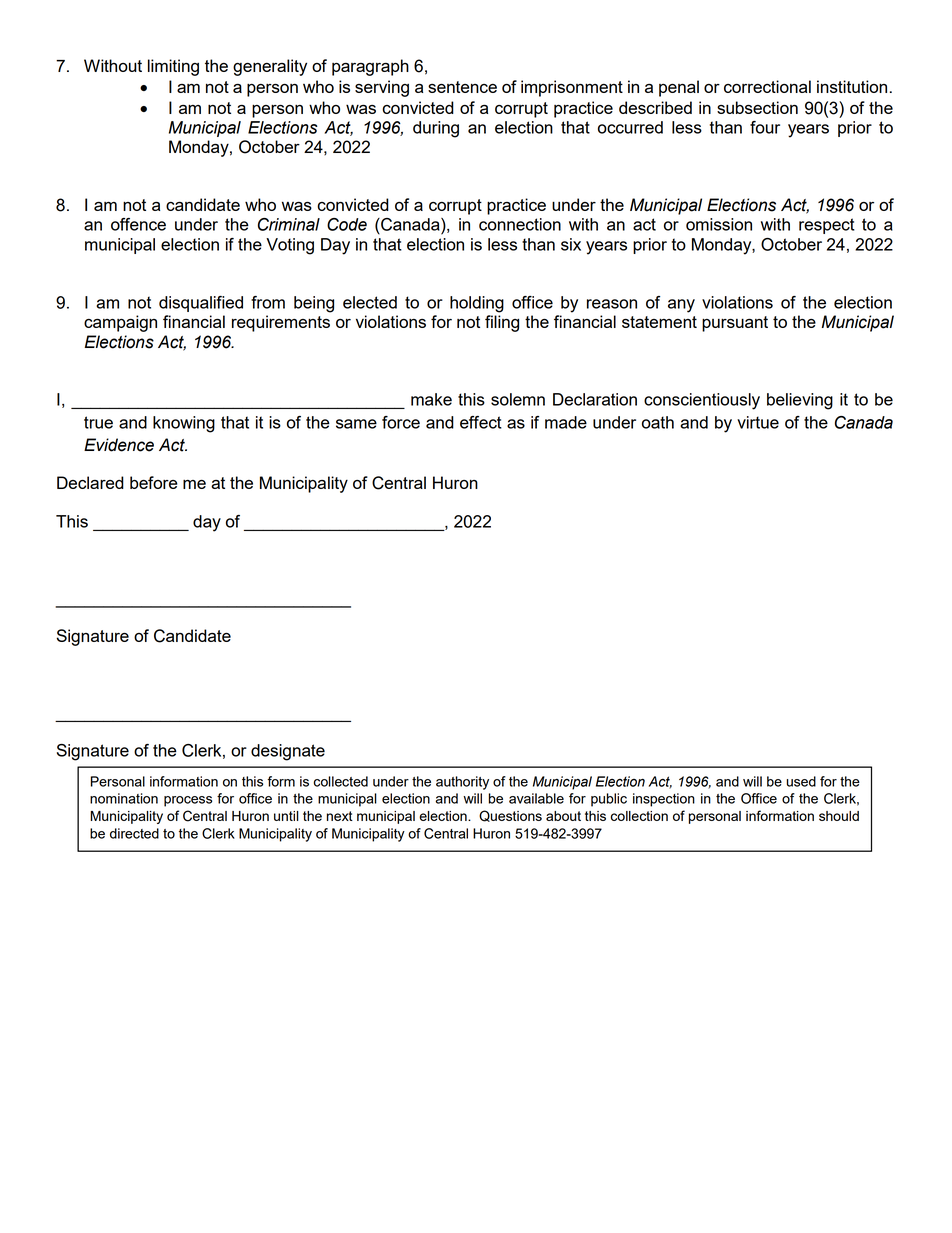 This image has height=1233, width=952. I want to click on knowing, so click(184, 424).
